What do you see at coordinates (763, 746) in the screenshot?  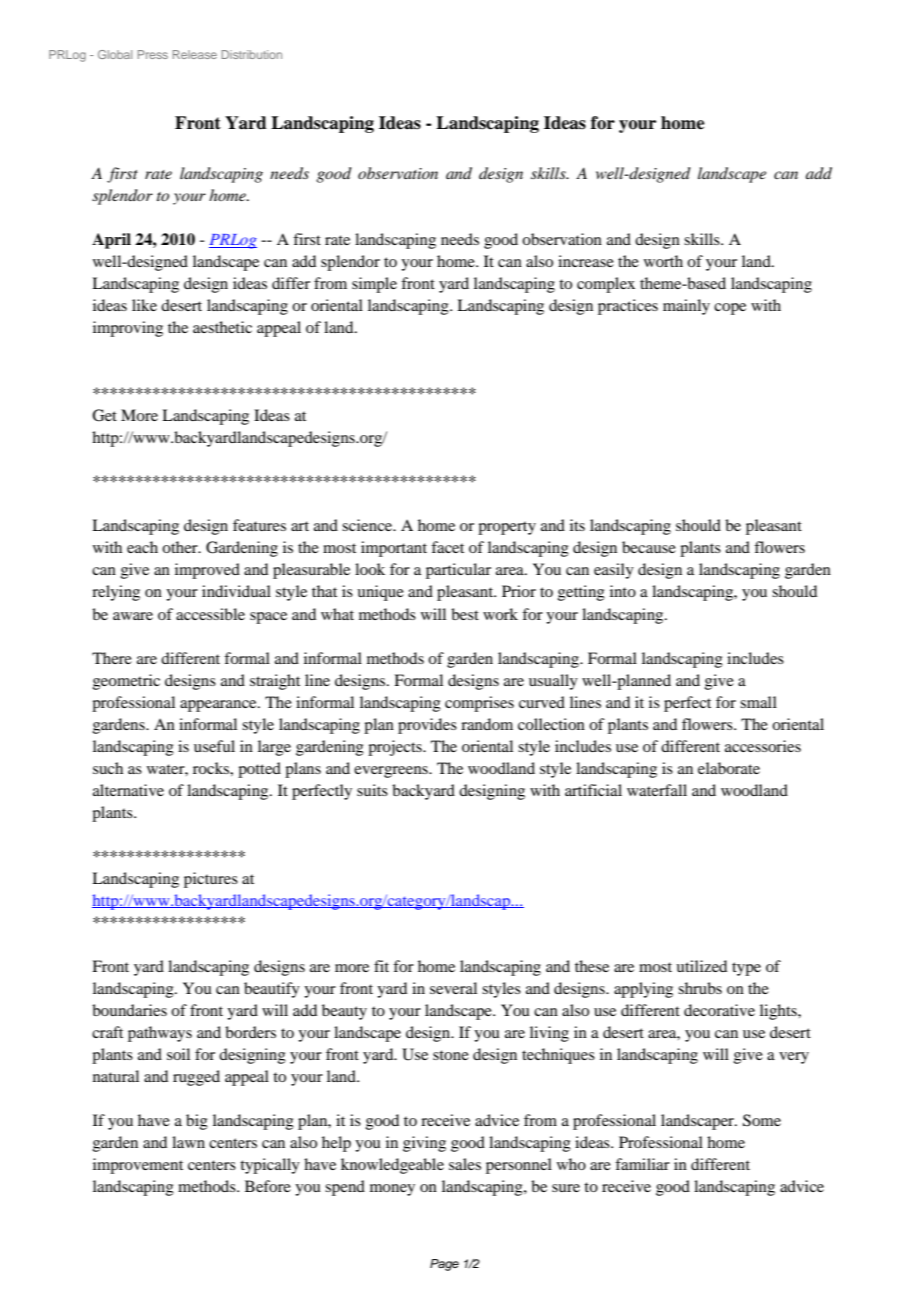 I see `accessories` at bounding box center [763, 746].
